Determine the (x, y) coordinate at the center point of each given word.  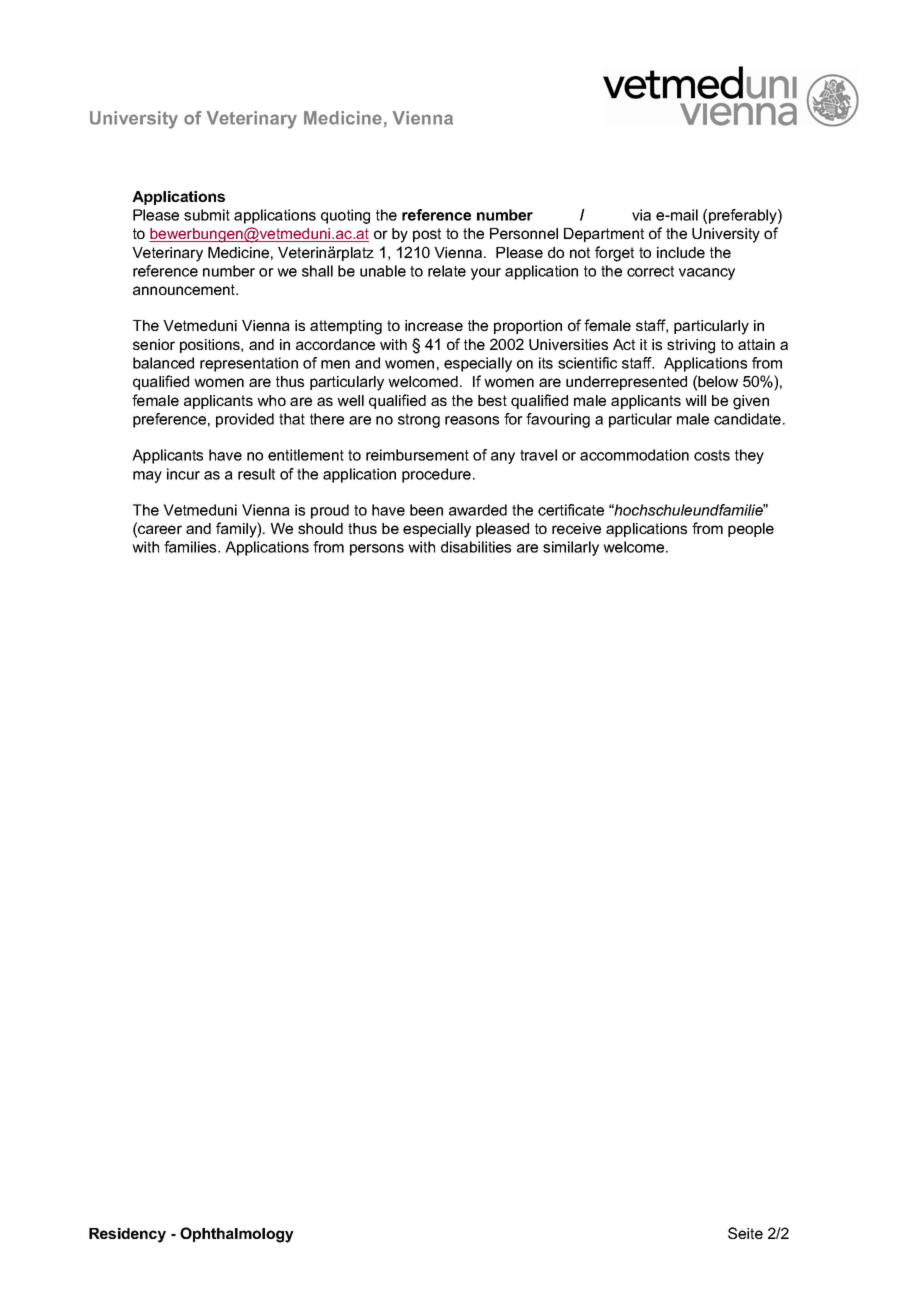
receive (576, 528)
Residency (127, 1235)
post (427, 235)
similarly (571, 548)
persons (377, 550)
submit (207, 215)
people (751, 530)
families (191, 547)
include (681, 252)
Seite (745, 1233)
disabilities (476, 547)
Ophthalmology (237, 1235)
